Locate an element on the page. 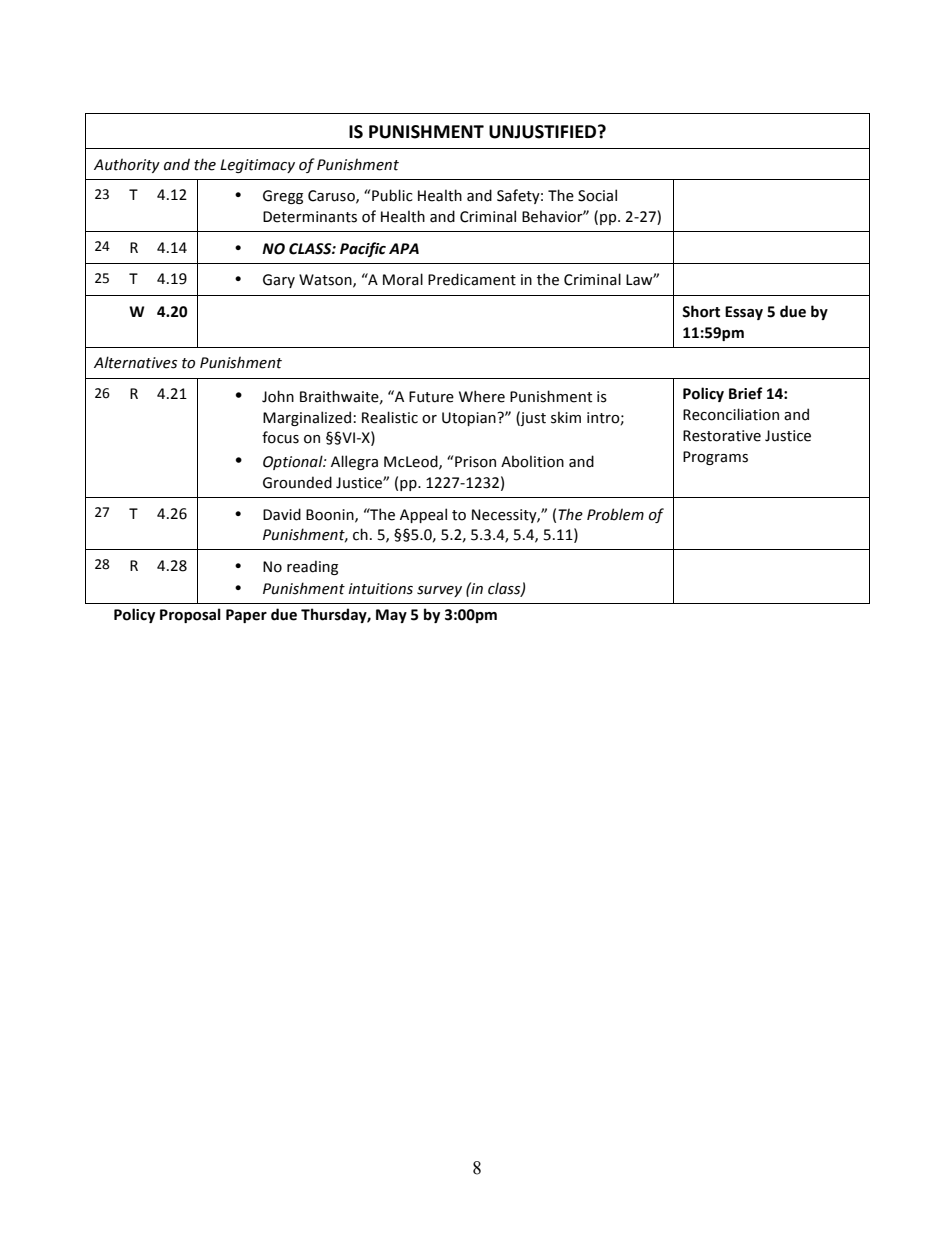 The height and width of the document is (1233, 952). Problem is located at coordinates (615, 514).
